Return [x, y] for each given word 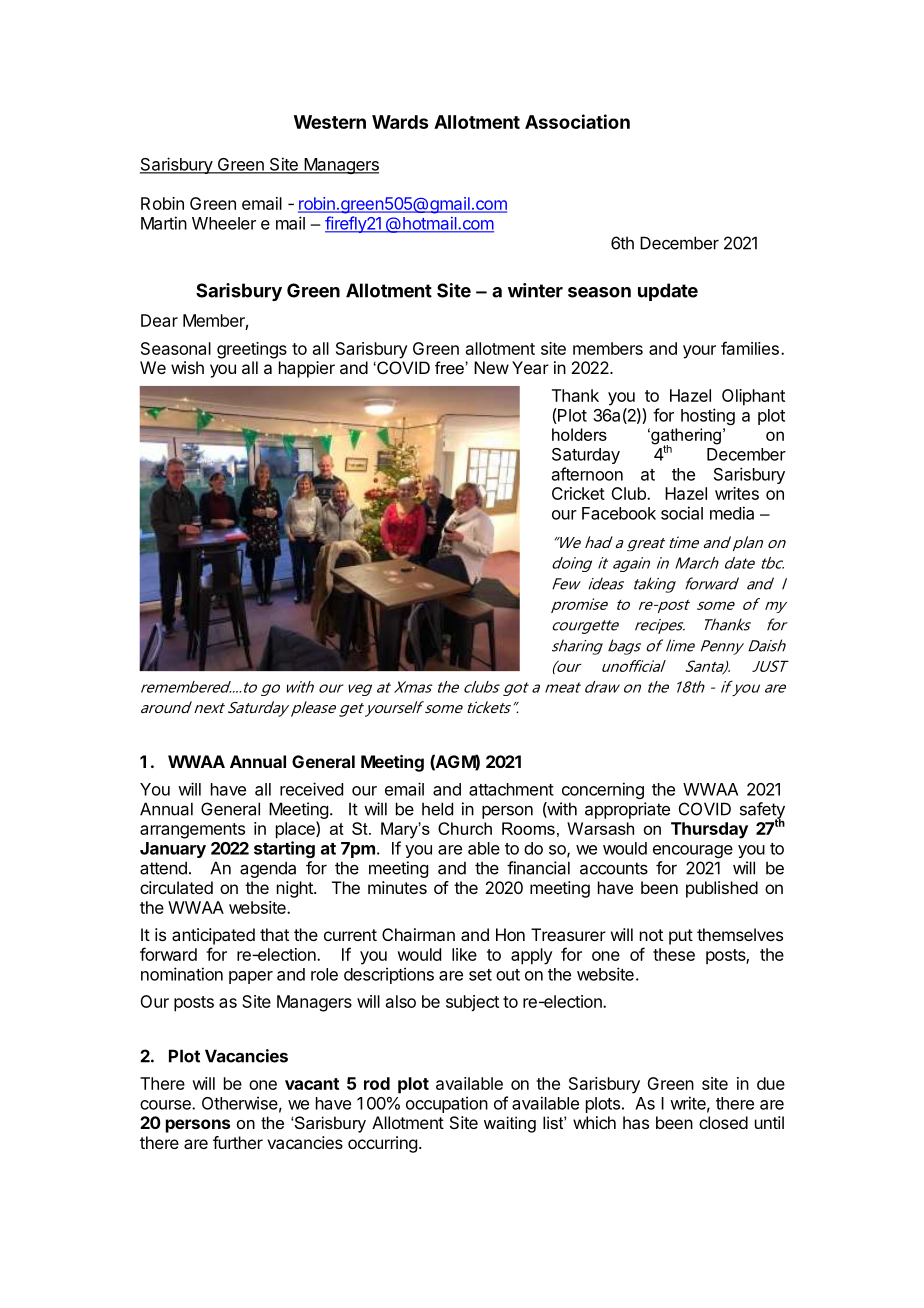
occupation [447, 1104]
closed [723, 1122]
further [238, 1142]
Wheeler [224, 223]
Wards [400, 122]
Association [577, 121]
